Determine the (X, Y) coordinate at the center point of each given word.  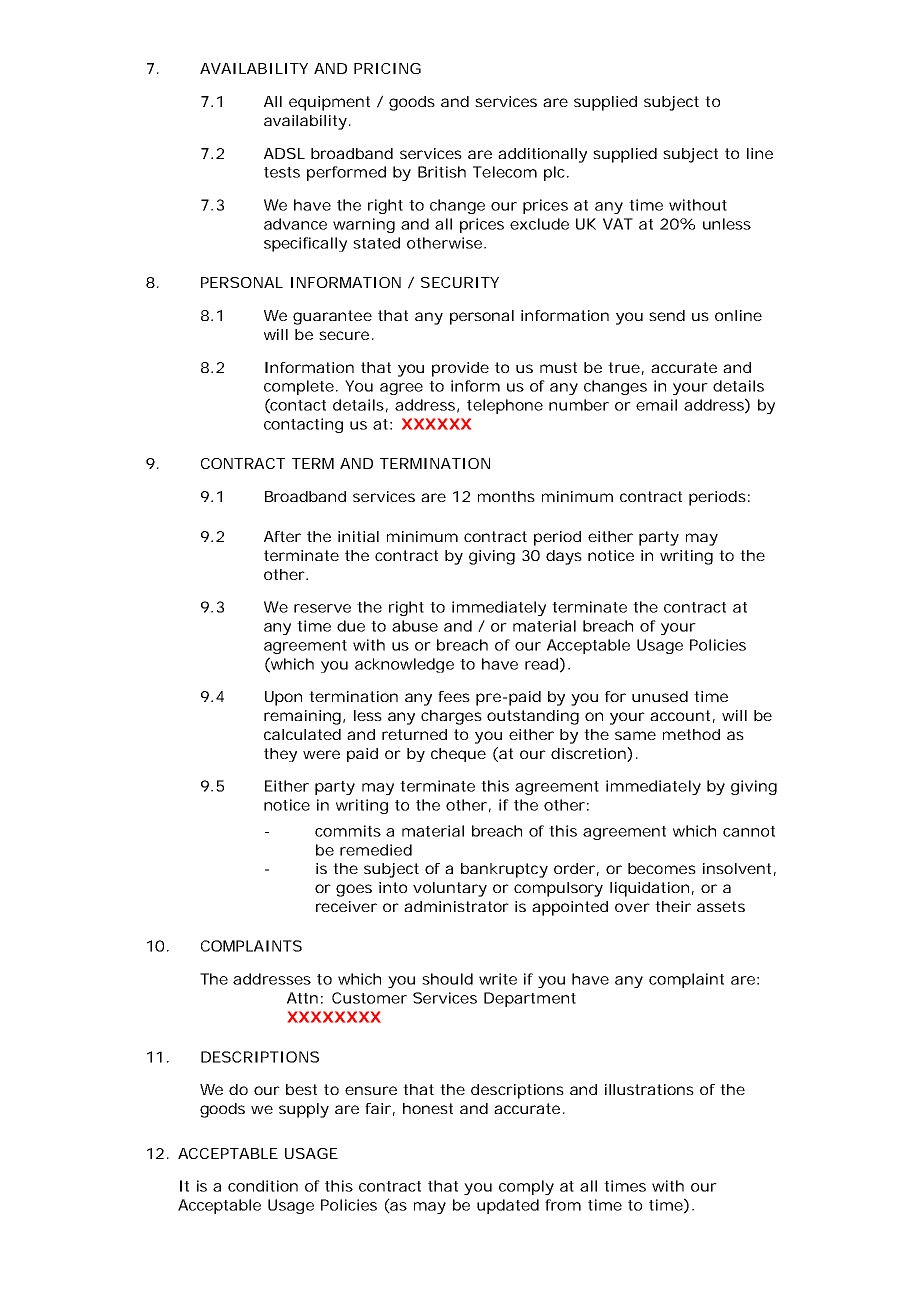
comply (526, 1187)
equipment (329, 103)
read (541, 664)
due (351, 626)
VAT (618, 224)
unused (660, 696)
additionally (542, 155)
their (673, 906)
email (656, 405)
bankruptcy (504, 870)
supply (304, 1110)
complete (299, 387)
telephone (505, 406)
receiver (346, 906)
